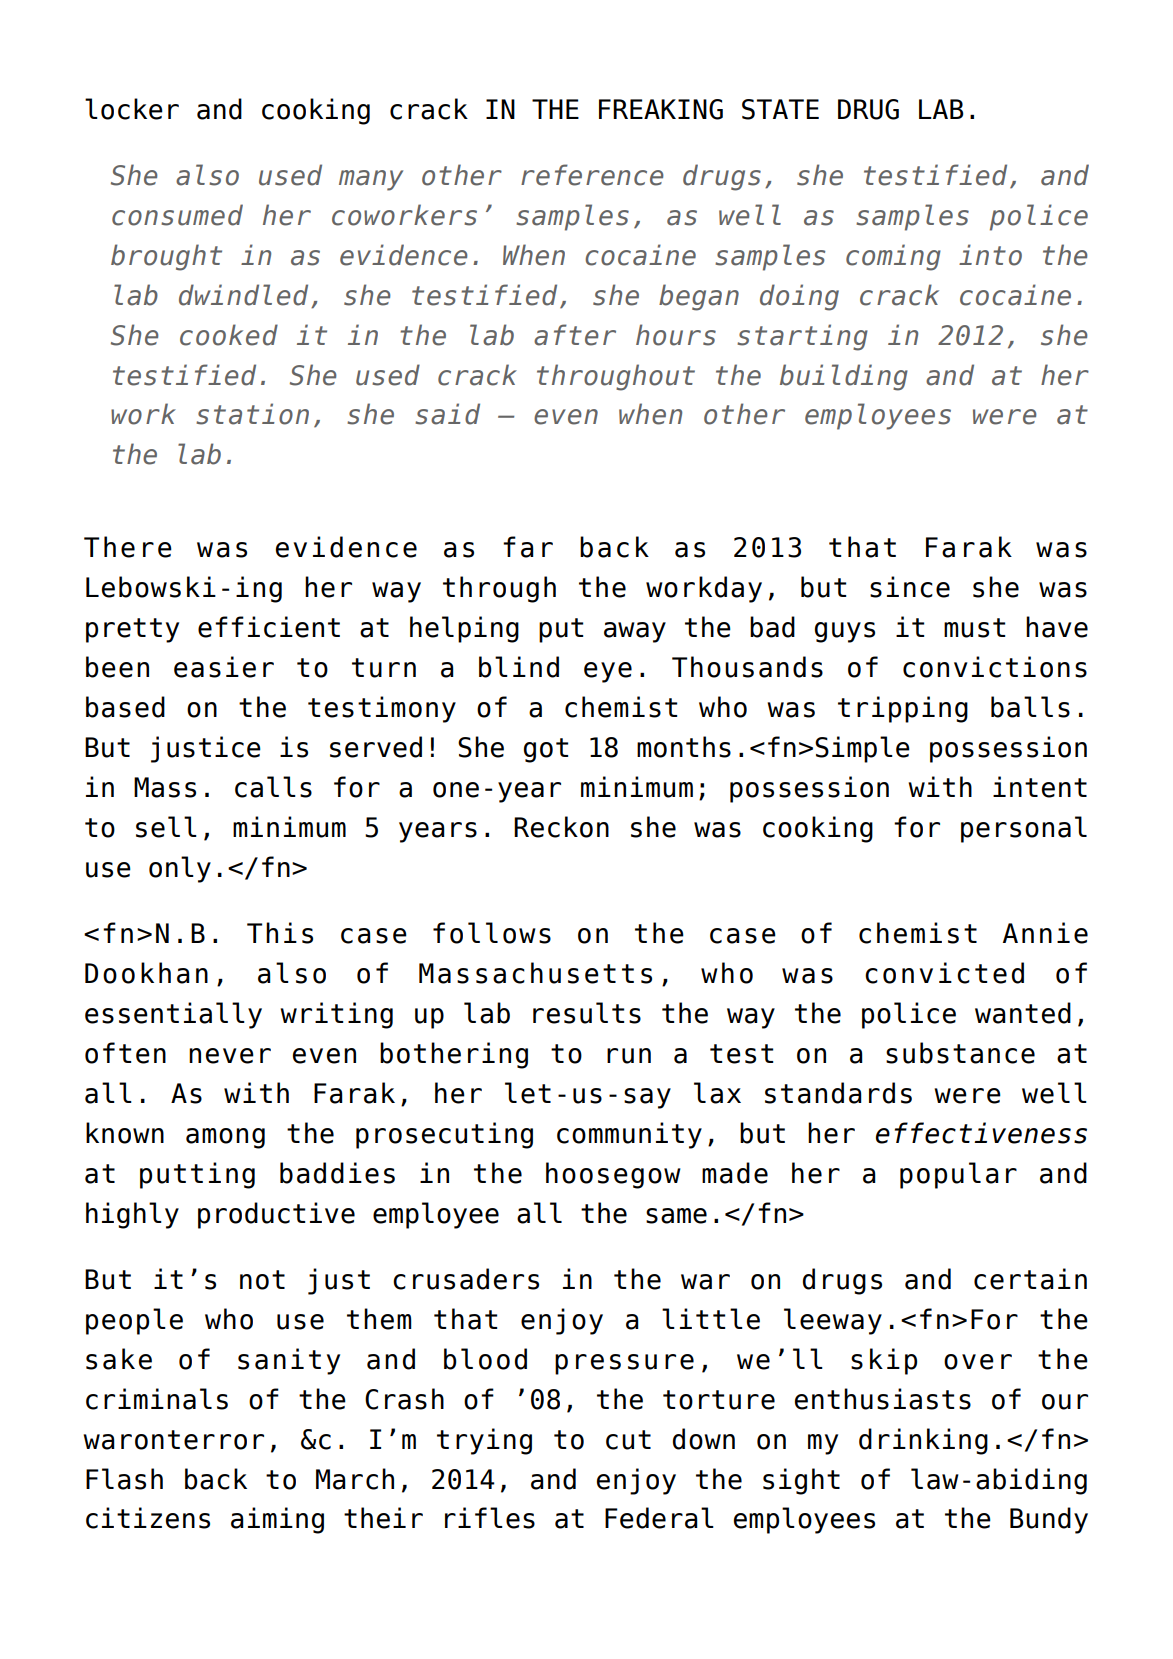 This screenshot has width=1173, height=1659. Describe the element at coordinates (592, 175) in the screenshot. I see `reference` at that location.
